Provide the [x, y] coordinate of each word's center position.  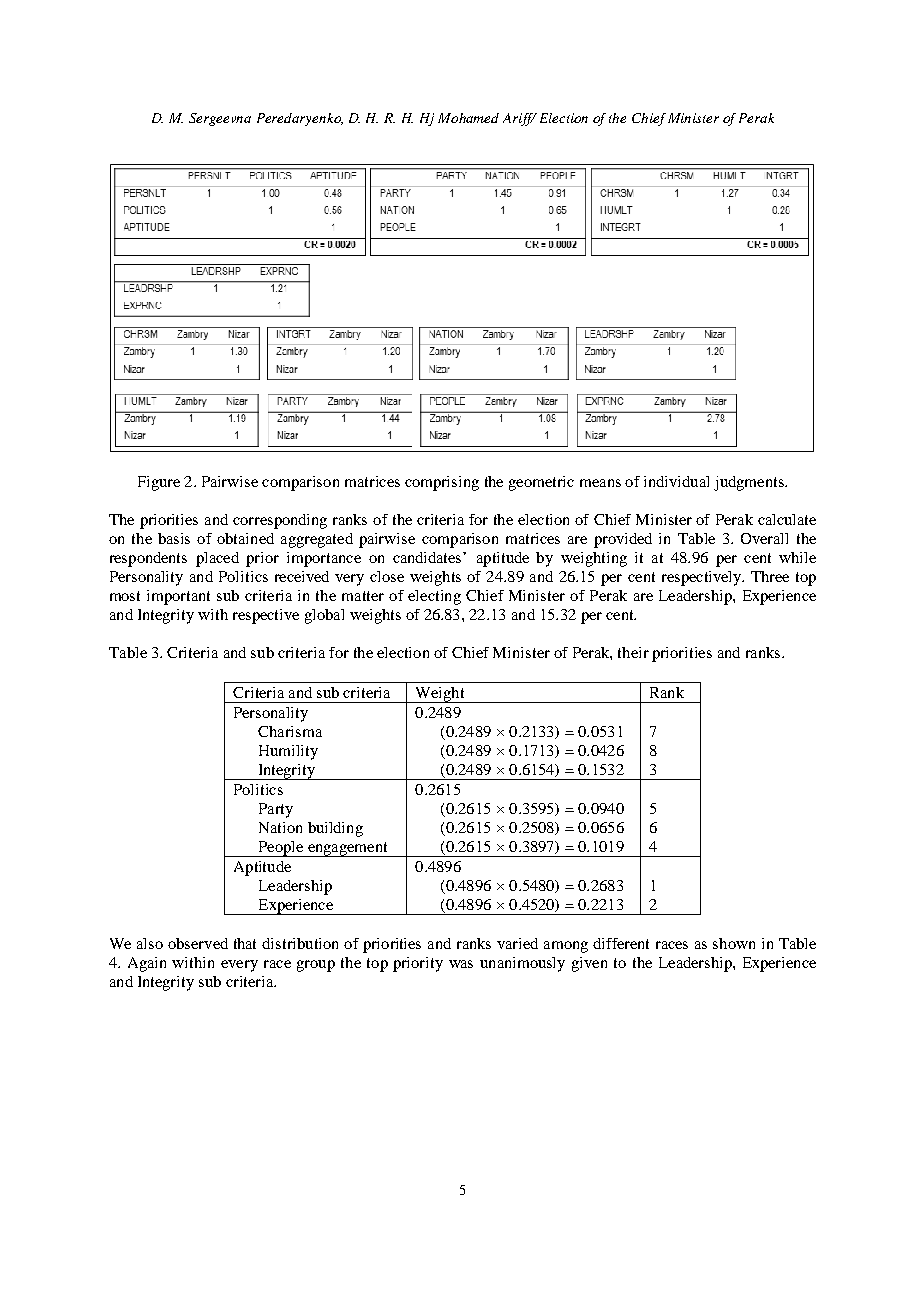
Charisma [290, 731]
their [633, 652]
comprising [442, 483]
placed [217, 559]
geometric [541, 483]
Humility [288, 752]
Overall [764, 538]
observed [198, 943]
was [461, 964]
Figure [159, 483]
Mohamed [468, 118]
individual [676, 481]
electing [434, 597]
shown [734, 943]
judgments [750, 483]
